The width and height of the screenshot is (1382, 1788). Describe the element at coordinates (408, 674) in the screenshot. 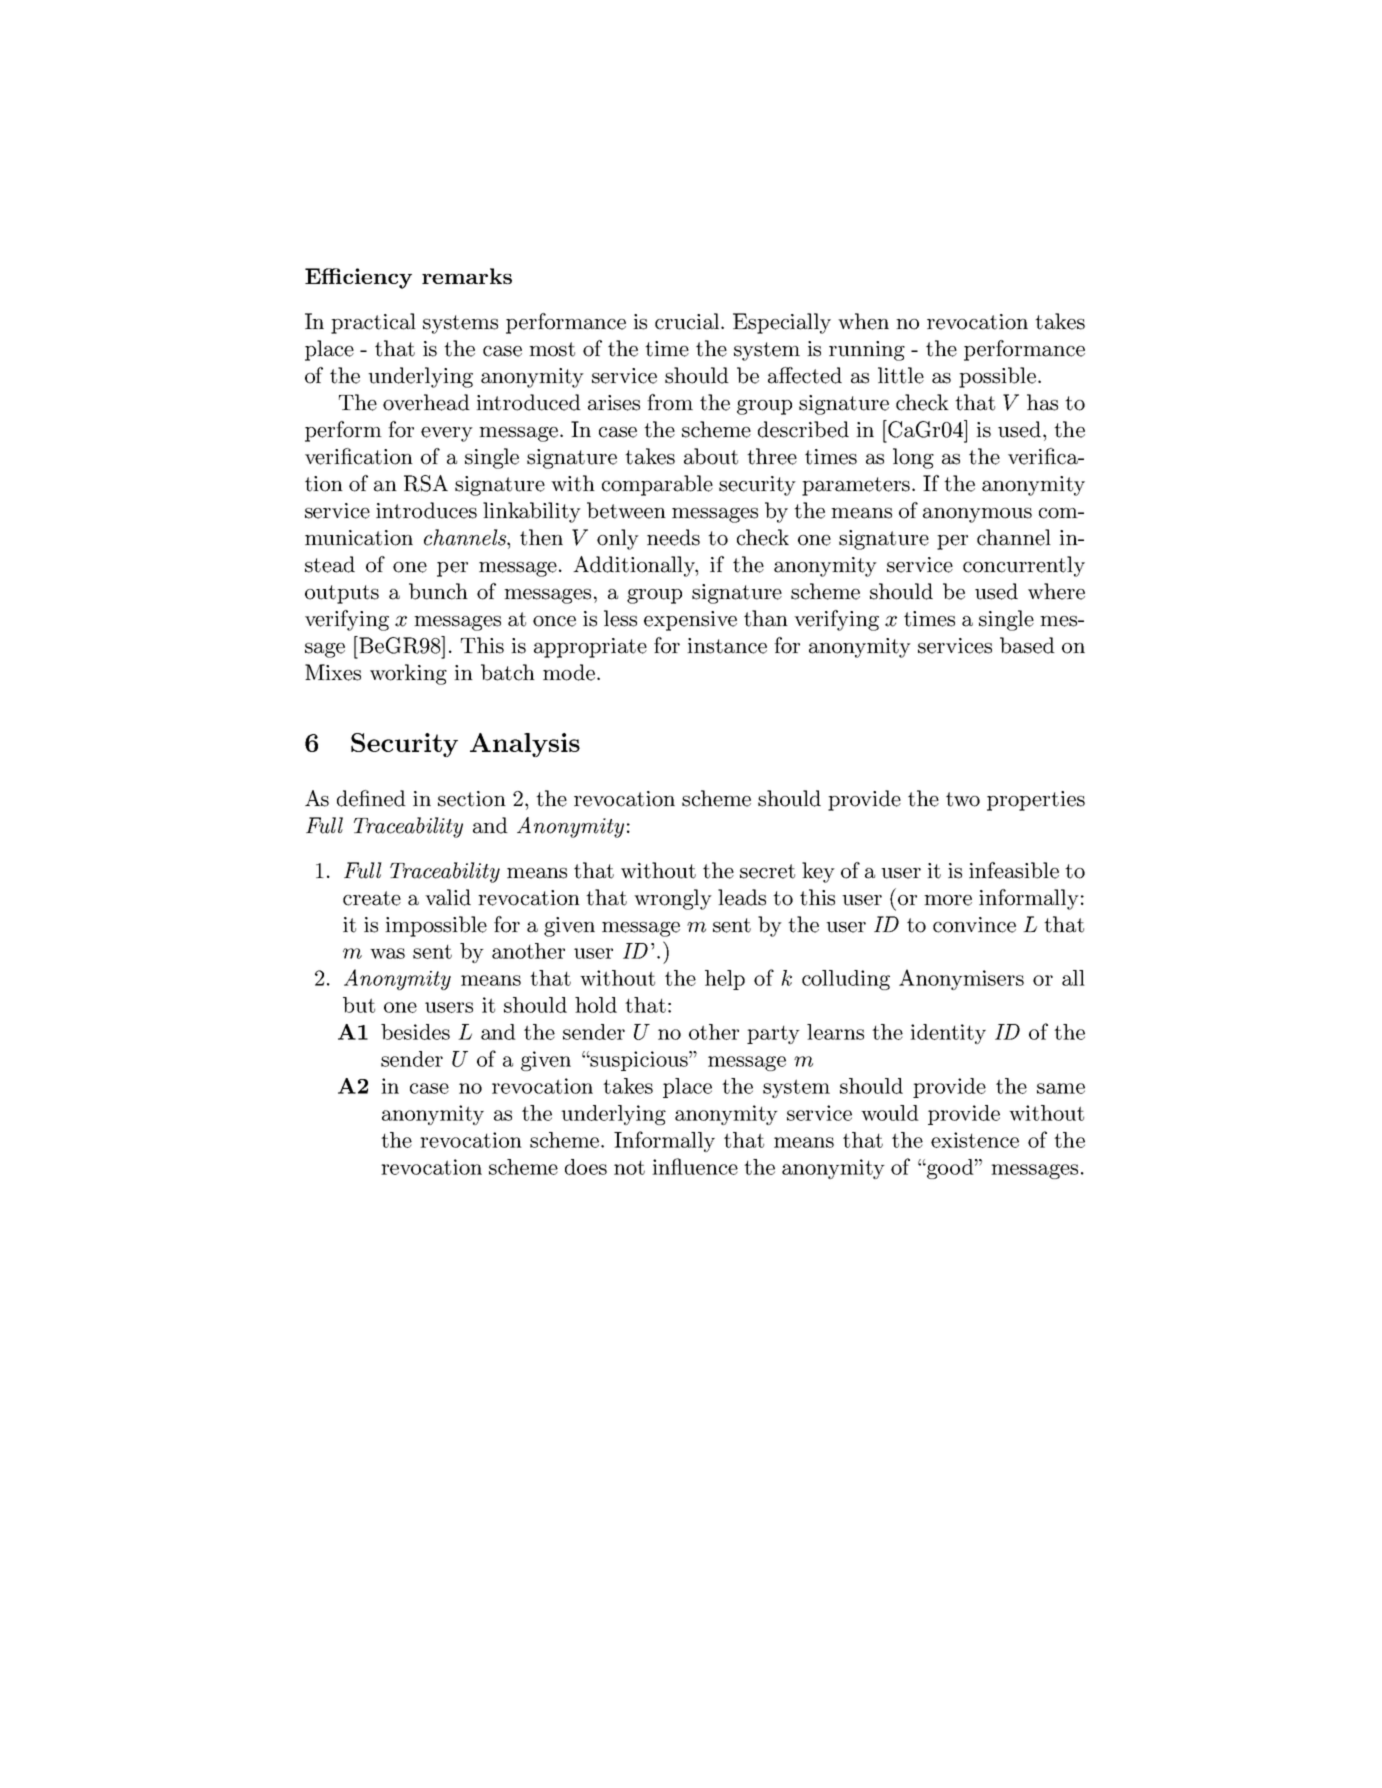

I see `working` at that location.
